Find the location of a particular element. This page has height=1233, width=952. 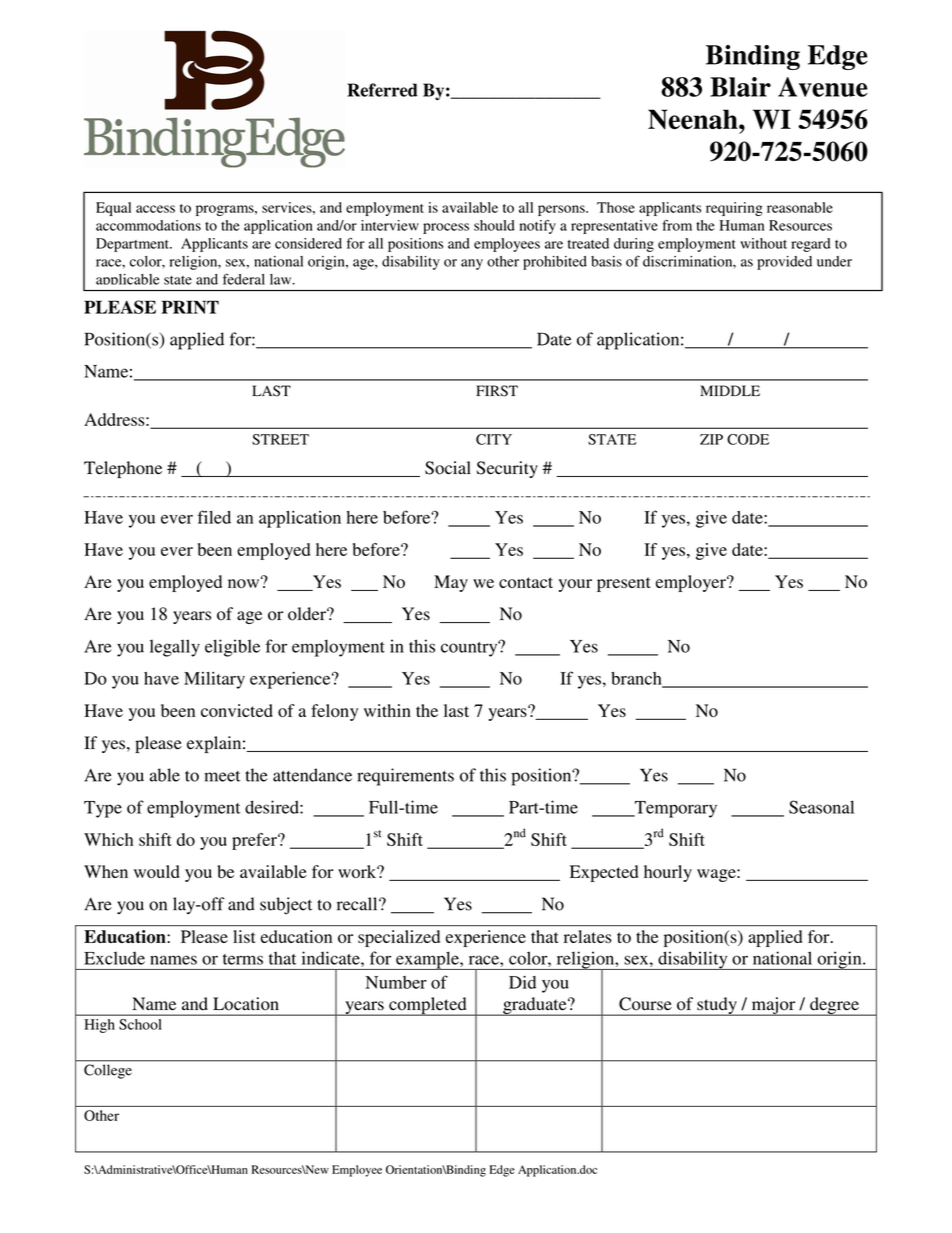

employer is located at coordinates (692, 583).
